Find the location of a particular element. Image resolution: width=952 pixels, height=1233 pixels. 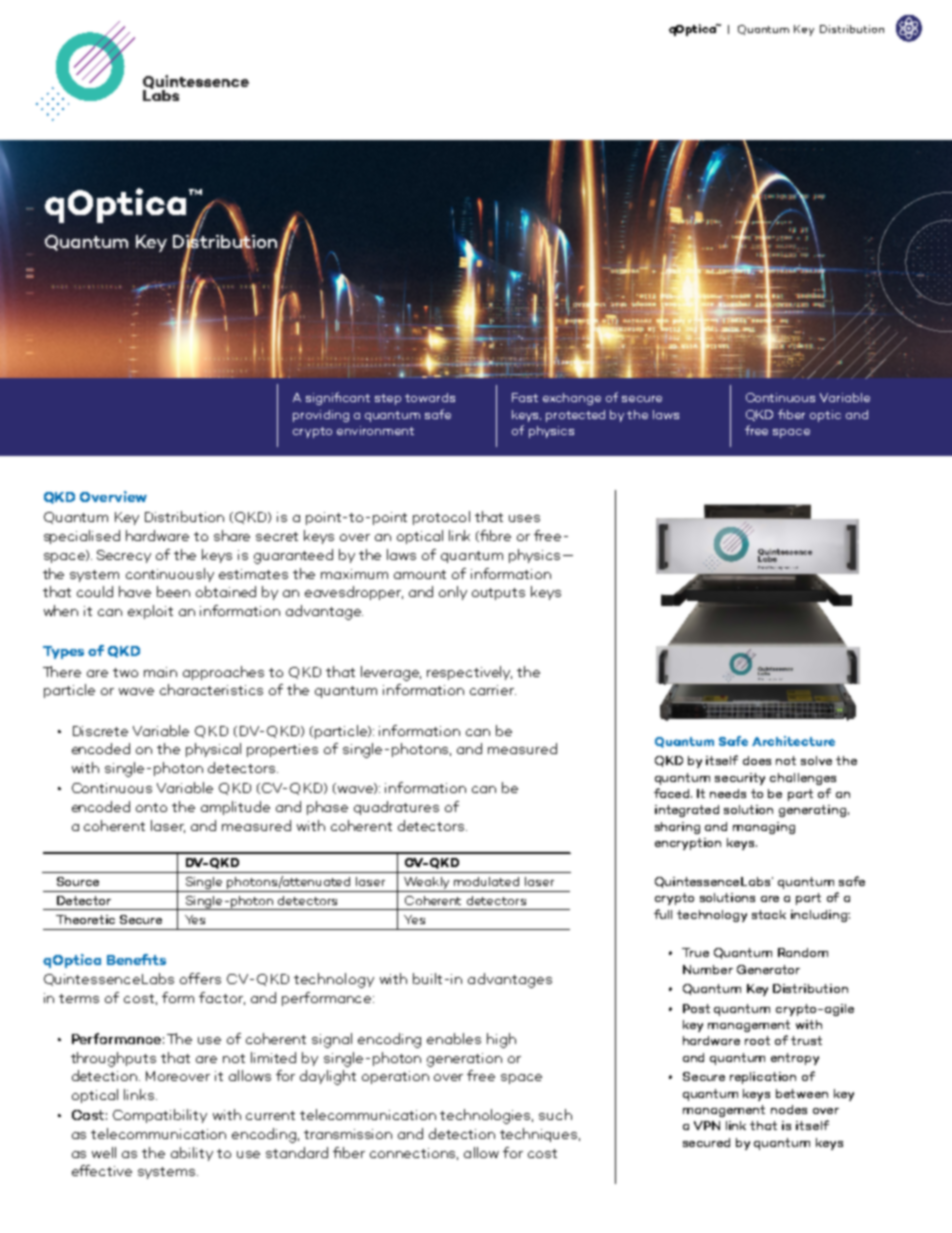

Theoretic is located at coordinates (85, 919).
